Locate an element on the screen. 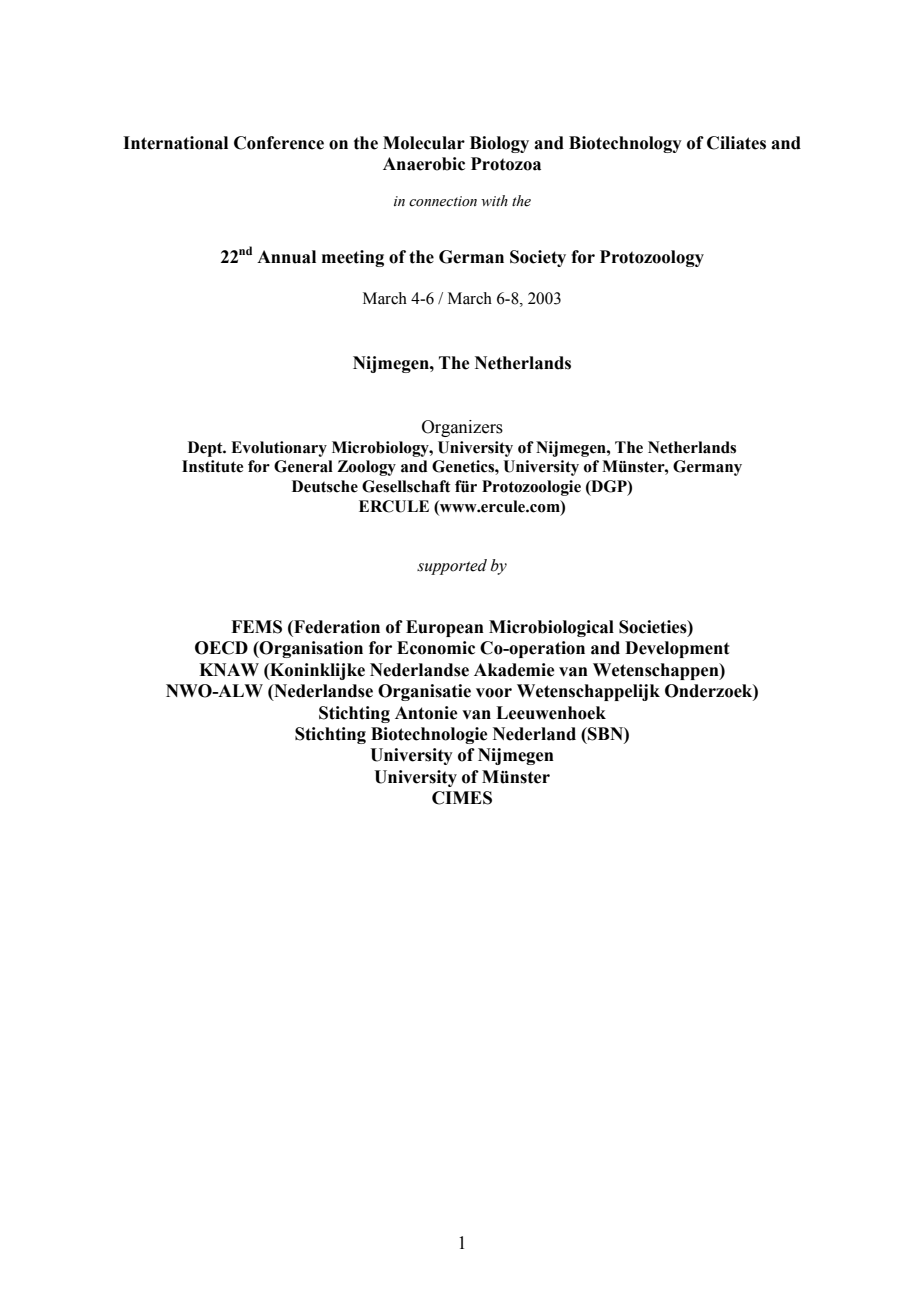 This screenshot has height=1308, width=924. Evolutionary is located at coordinates (279, 449).
